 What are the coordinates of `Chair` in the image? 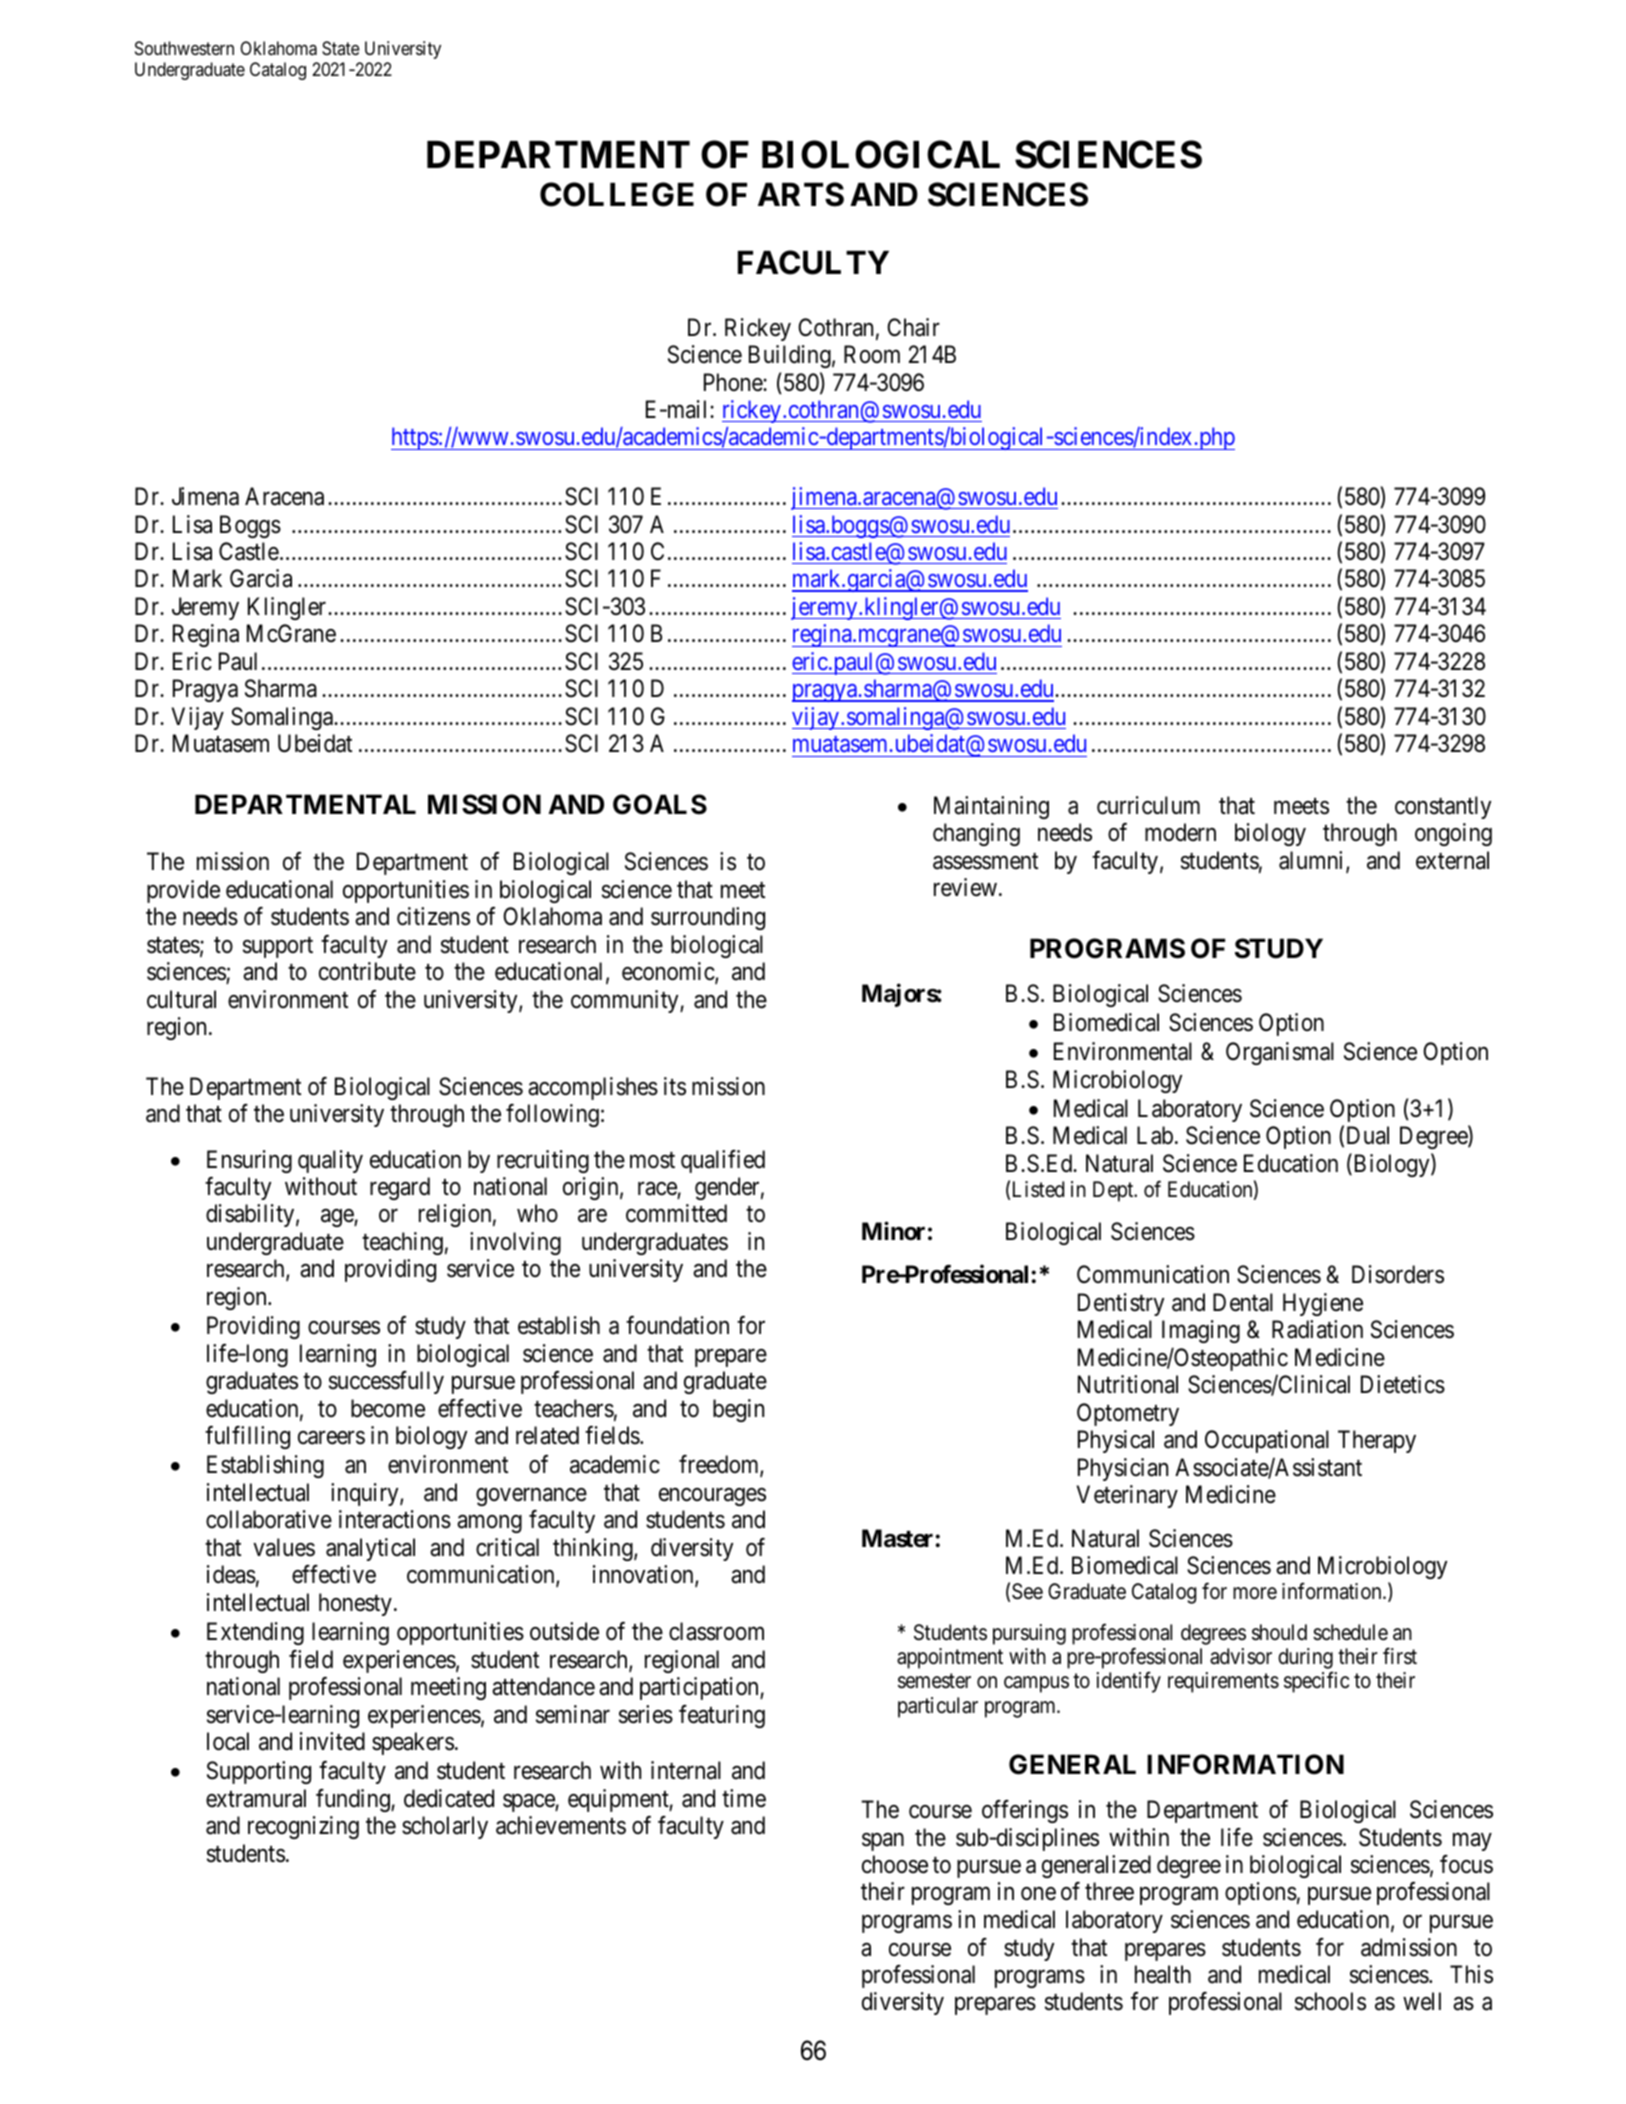 It's located at (913, 327).
